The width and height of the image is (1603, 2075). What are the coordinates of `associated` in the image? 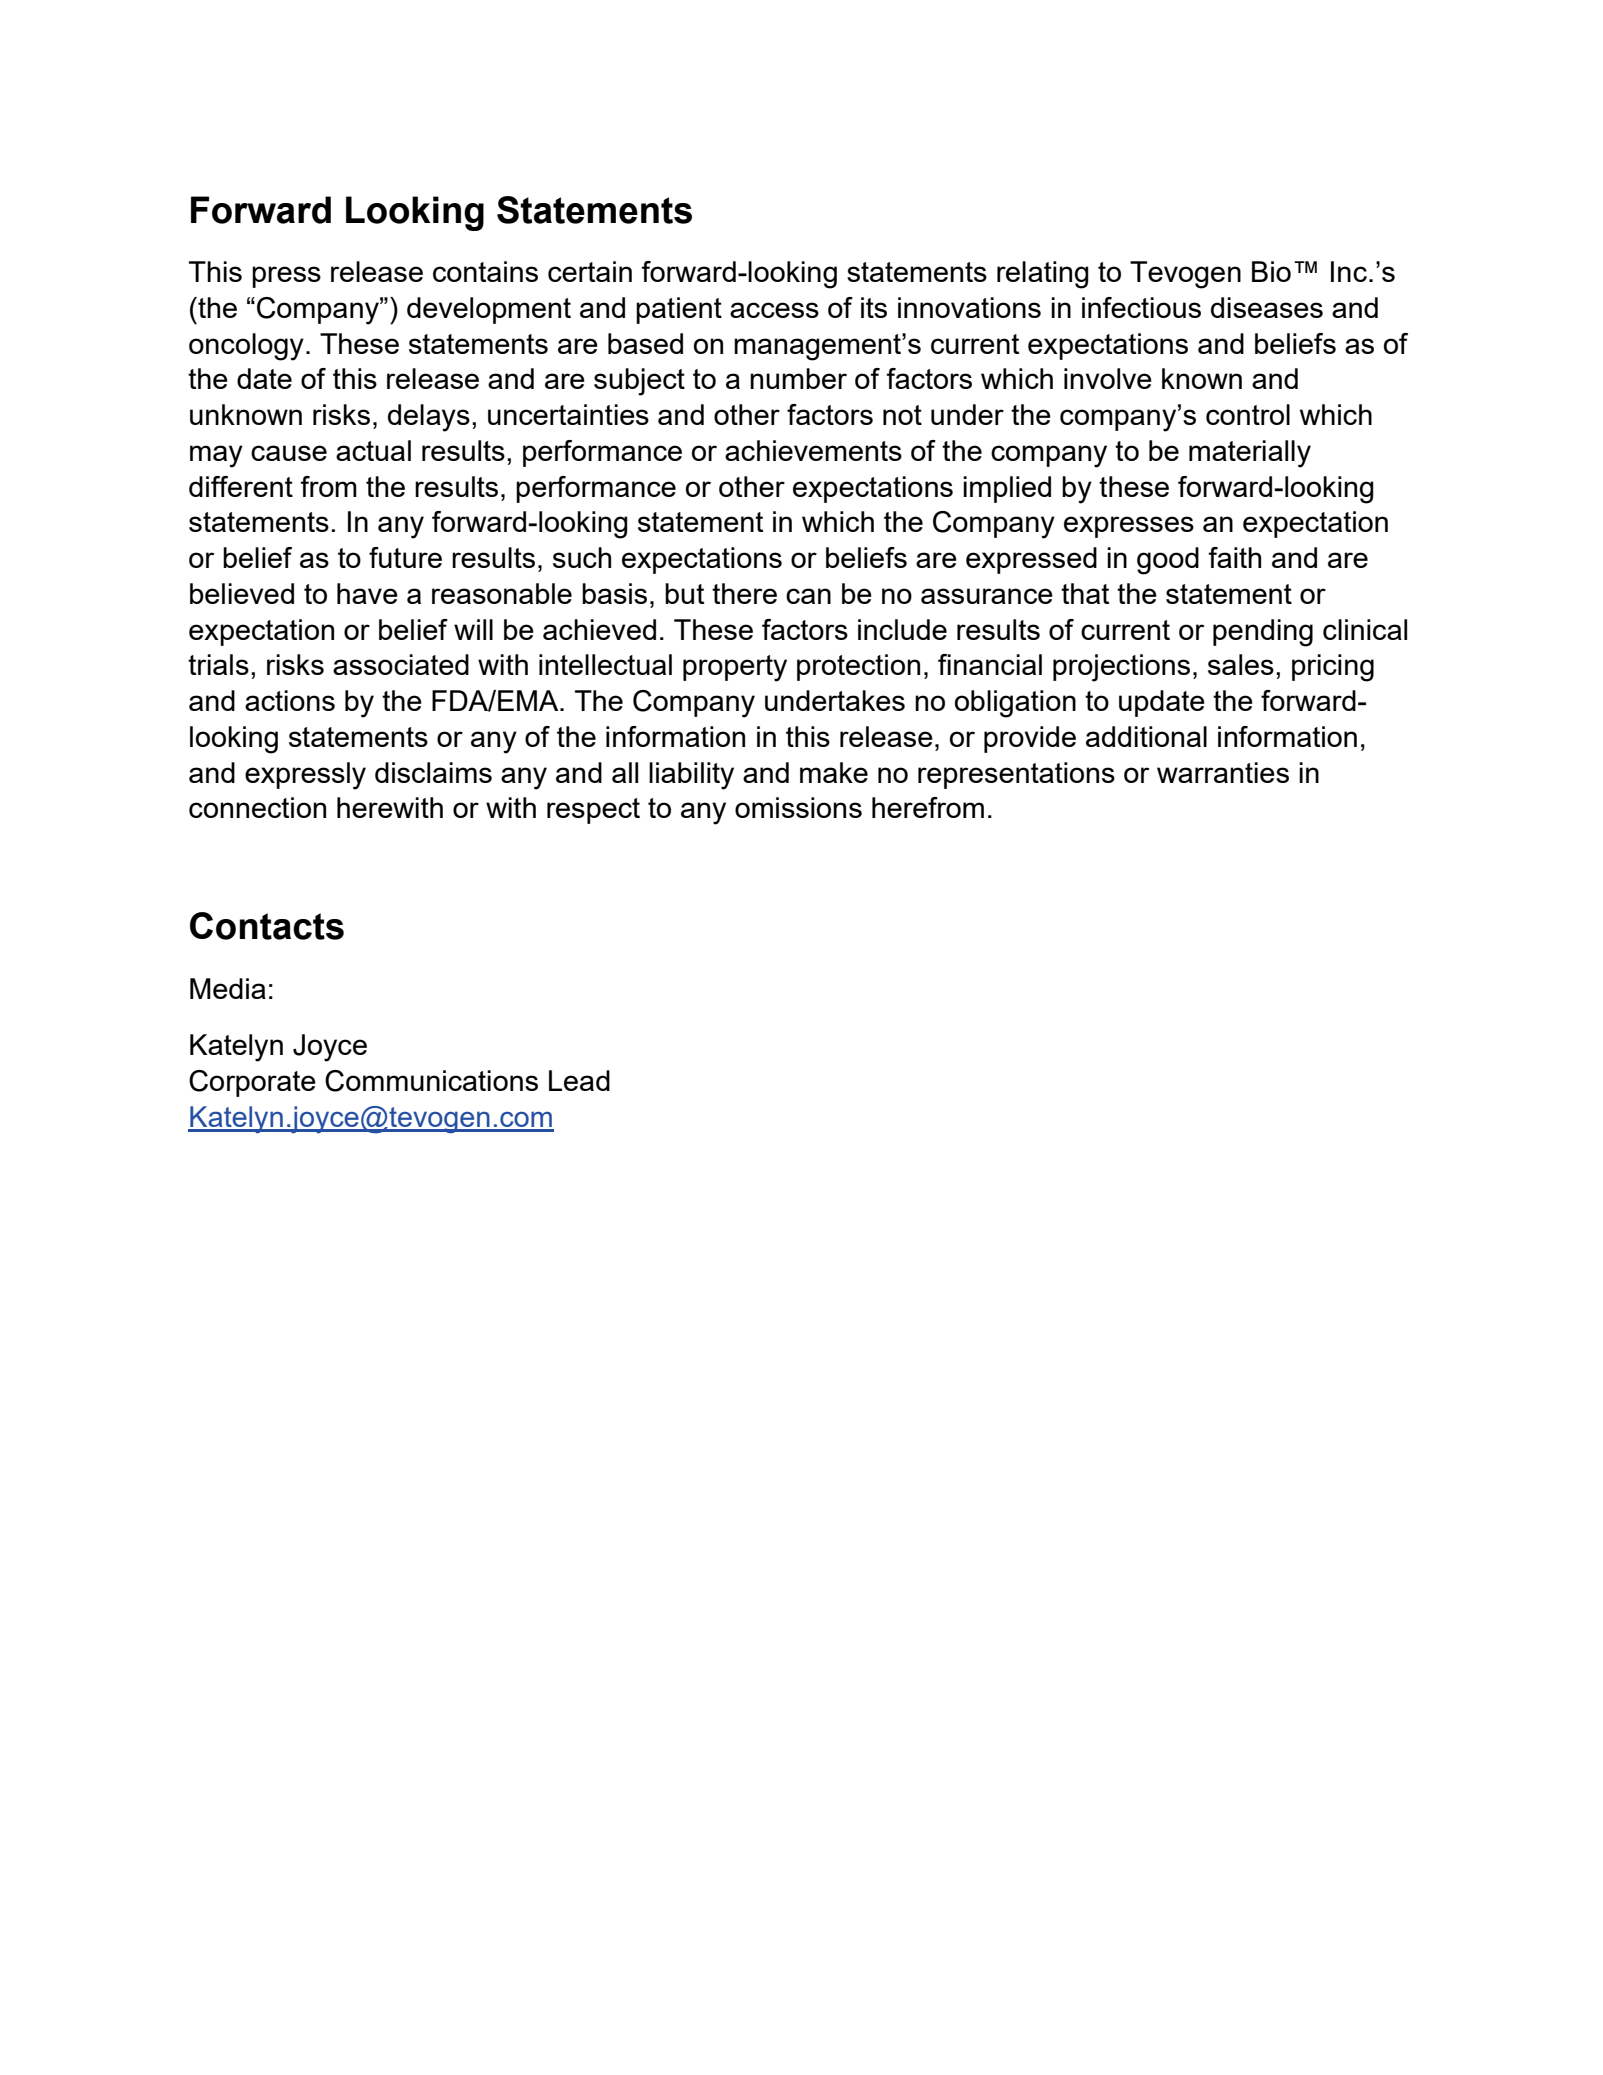 It's located at (401, 664).
